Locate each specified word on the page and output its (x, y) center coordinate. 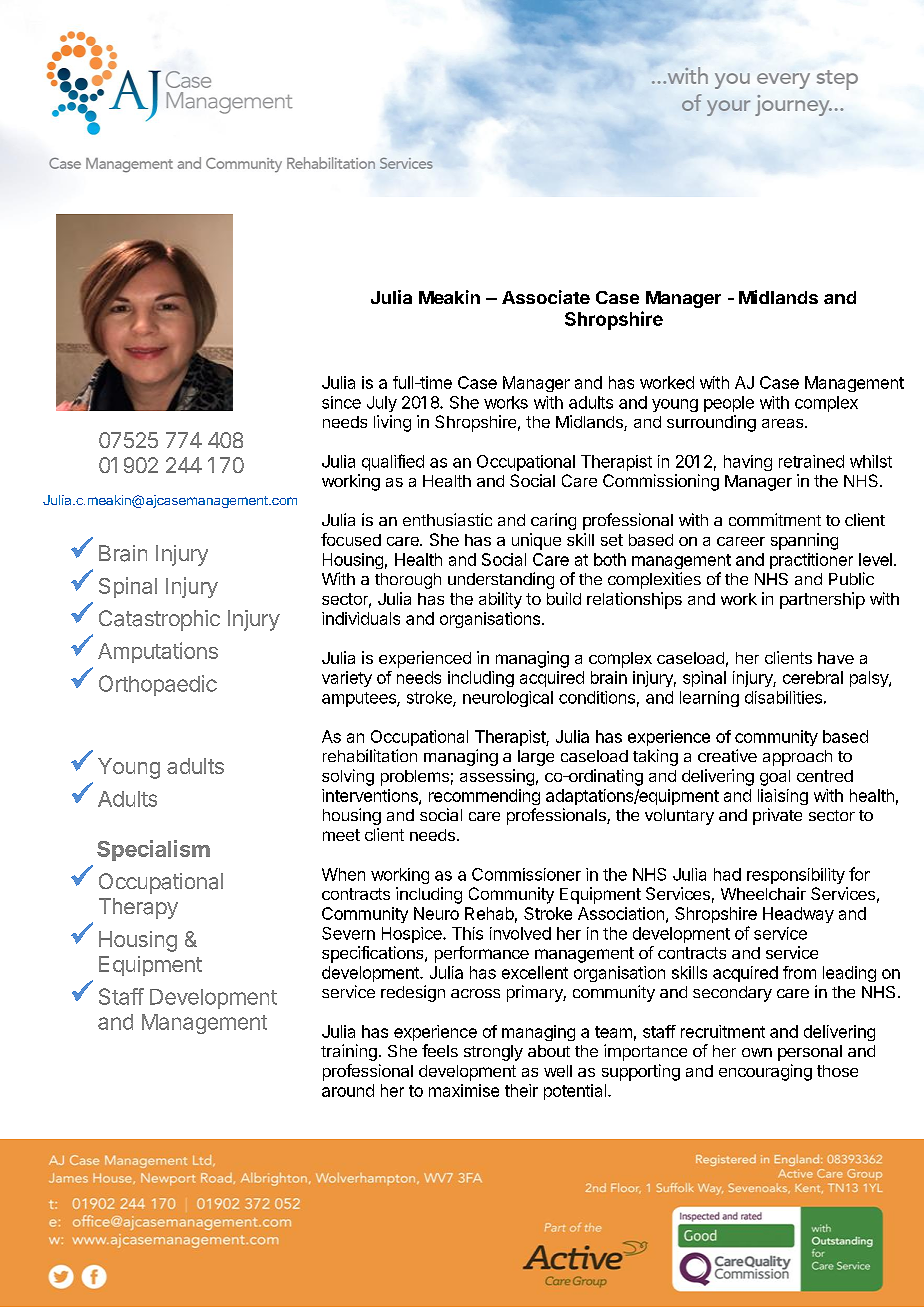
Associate (546, 297)
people (729, 404)
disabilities (783, 697)
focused (351, 539)
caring (553, 521)
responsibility (796, 876)
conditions (597, 697)
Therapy (138, 908)
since (341, 402)
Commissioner (526, 874)
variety (347, 679)
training (349, 1052)
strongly (493, 1053)
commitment (775, 519)
